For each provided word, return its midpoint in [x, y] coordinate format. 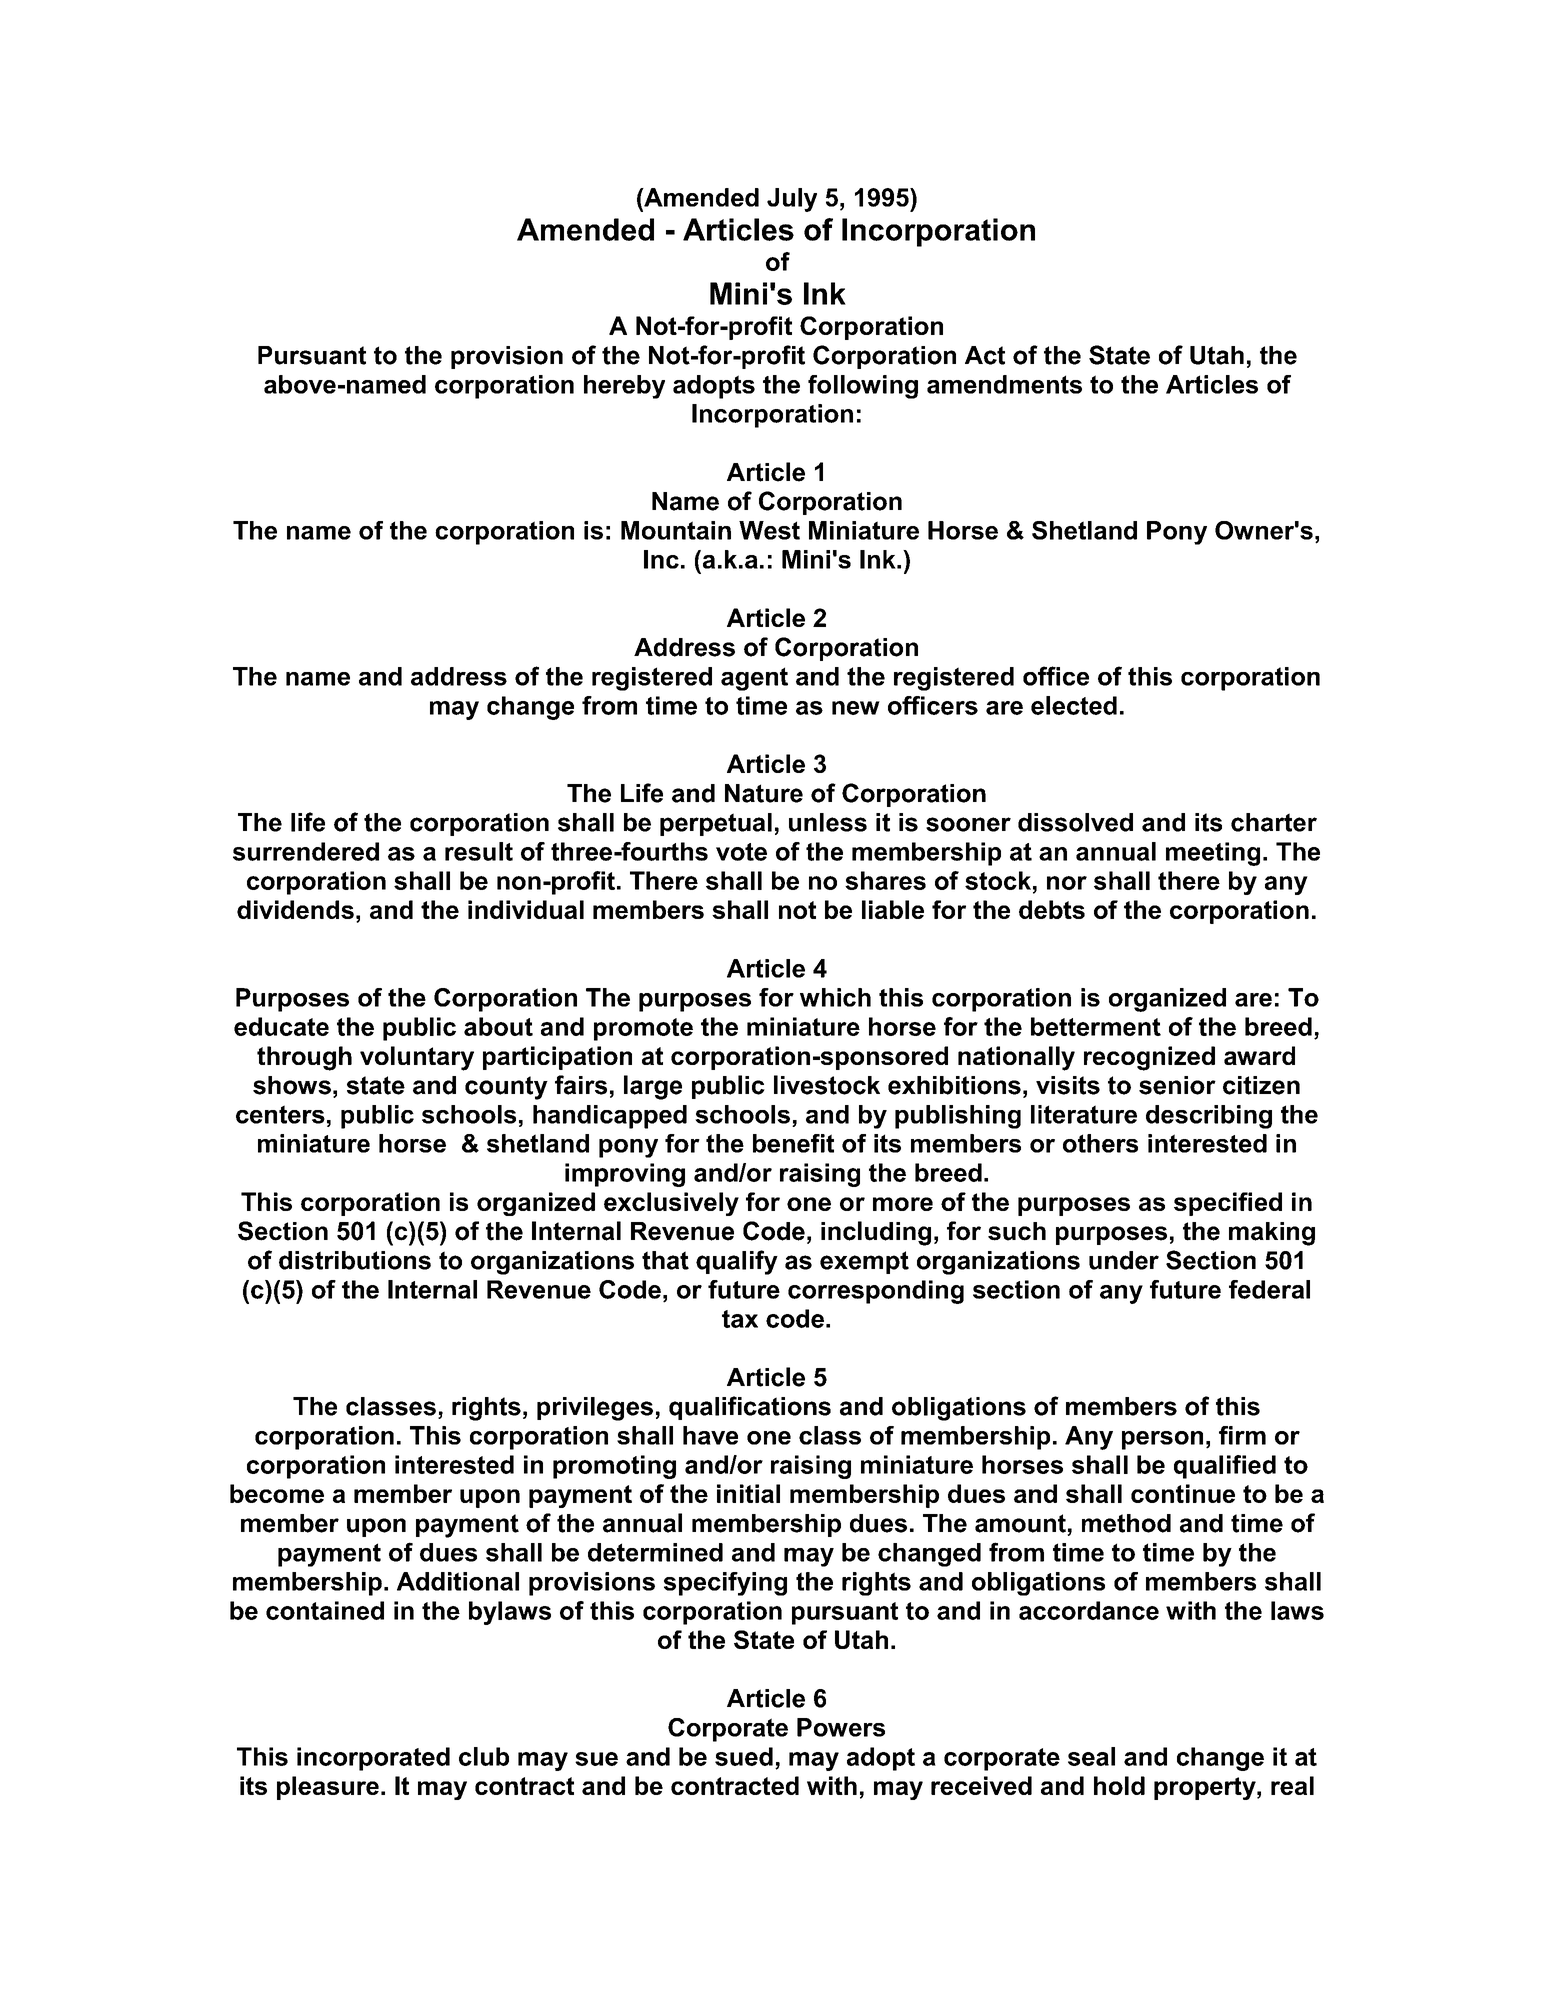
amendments [1004, 384]
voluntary [417, 1058]
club [484, 1756]
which [835, 997]
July [792, 200]
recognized [1149, 1058]
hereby [624, 387]
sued [744, 1756]
